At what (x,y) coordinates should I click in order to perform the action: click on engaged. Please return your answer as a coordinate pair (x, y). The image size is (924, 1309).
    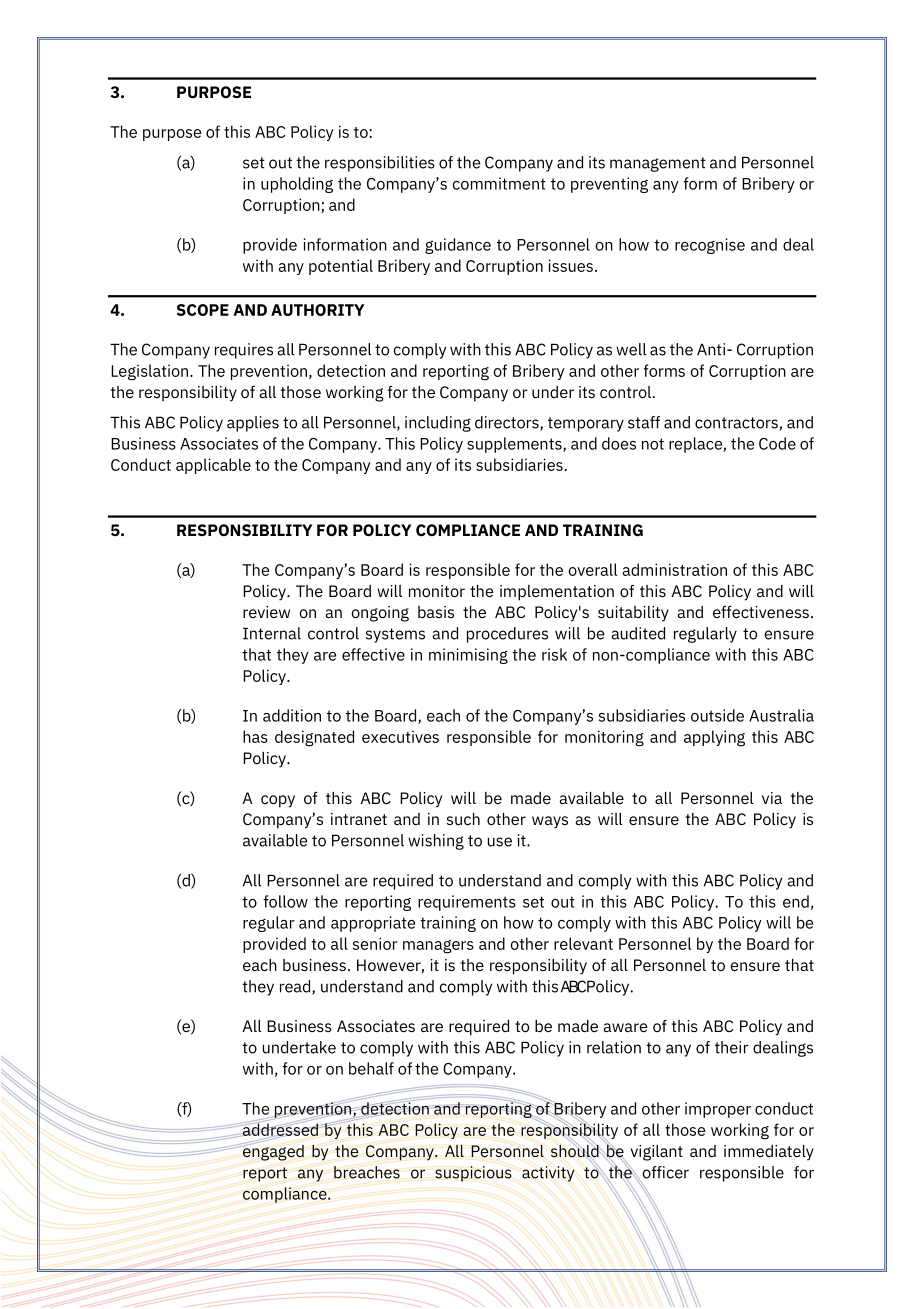
    Looking at the image, I should click on (273, 1151).
